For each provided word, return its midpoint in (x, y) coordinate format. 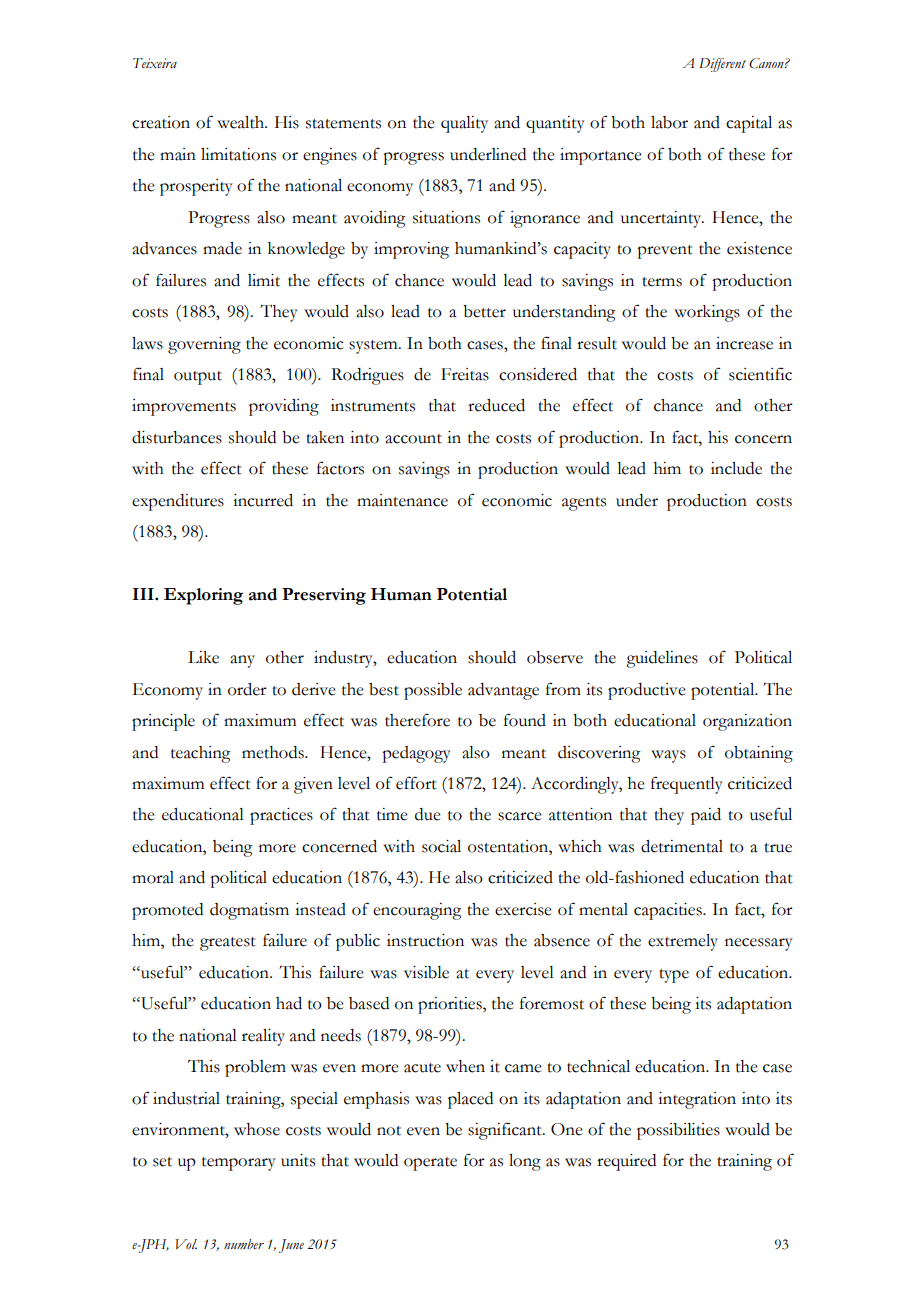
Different (722, 65)
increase (744, 343)
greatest (228, 944)
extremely (683, 942)
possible (433, 691)
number (244, 1244)
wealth (242, 122)
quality (464, 124)
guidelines (662, 659)
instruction (425, 940)
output (198, 378)
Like (203, 657)
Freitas (465, 374)
